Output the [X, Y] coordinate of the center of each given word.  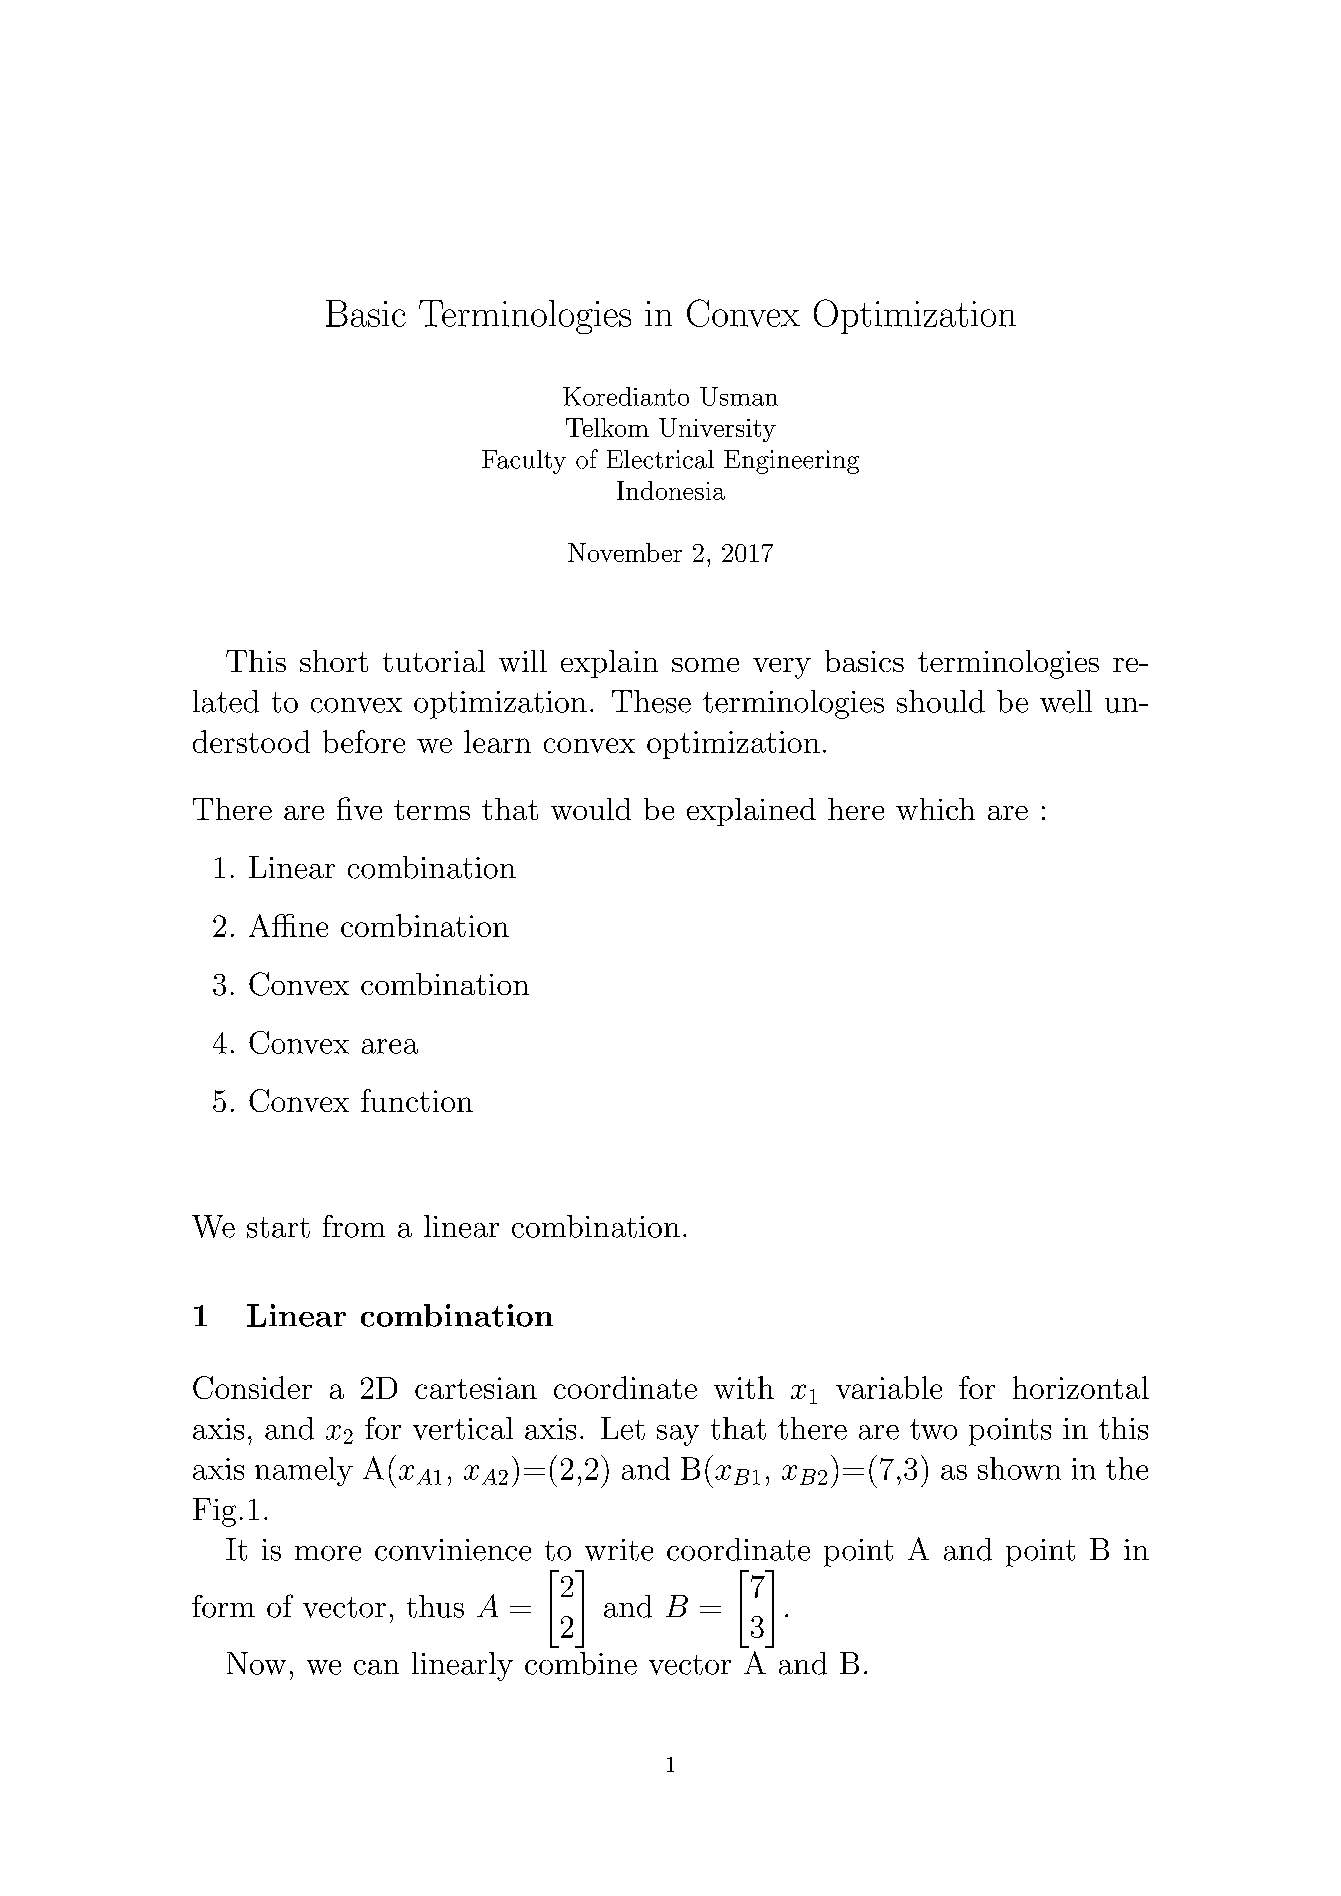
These [651, 701]
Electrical [660, 459]
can [376, 1667]
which [935, 809]
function [417, 1100]
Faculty [524, 462]
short [334, 661]
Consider [252, 1387]
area [390, 1046]
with [744, 1387]
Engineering [791, 462]
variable [889, 1387]
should [941, 701]
